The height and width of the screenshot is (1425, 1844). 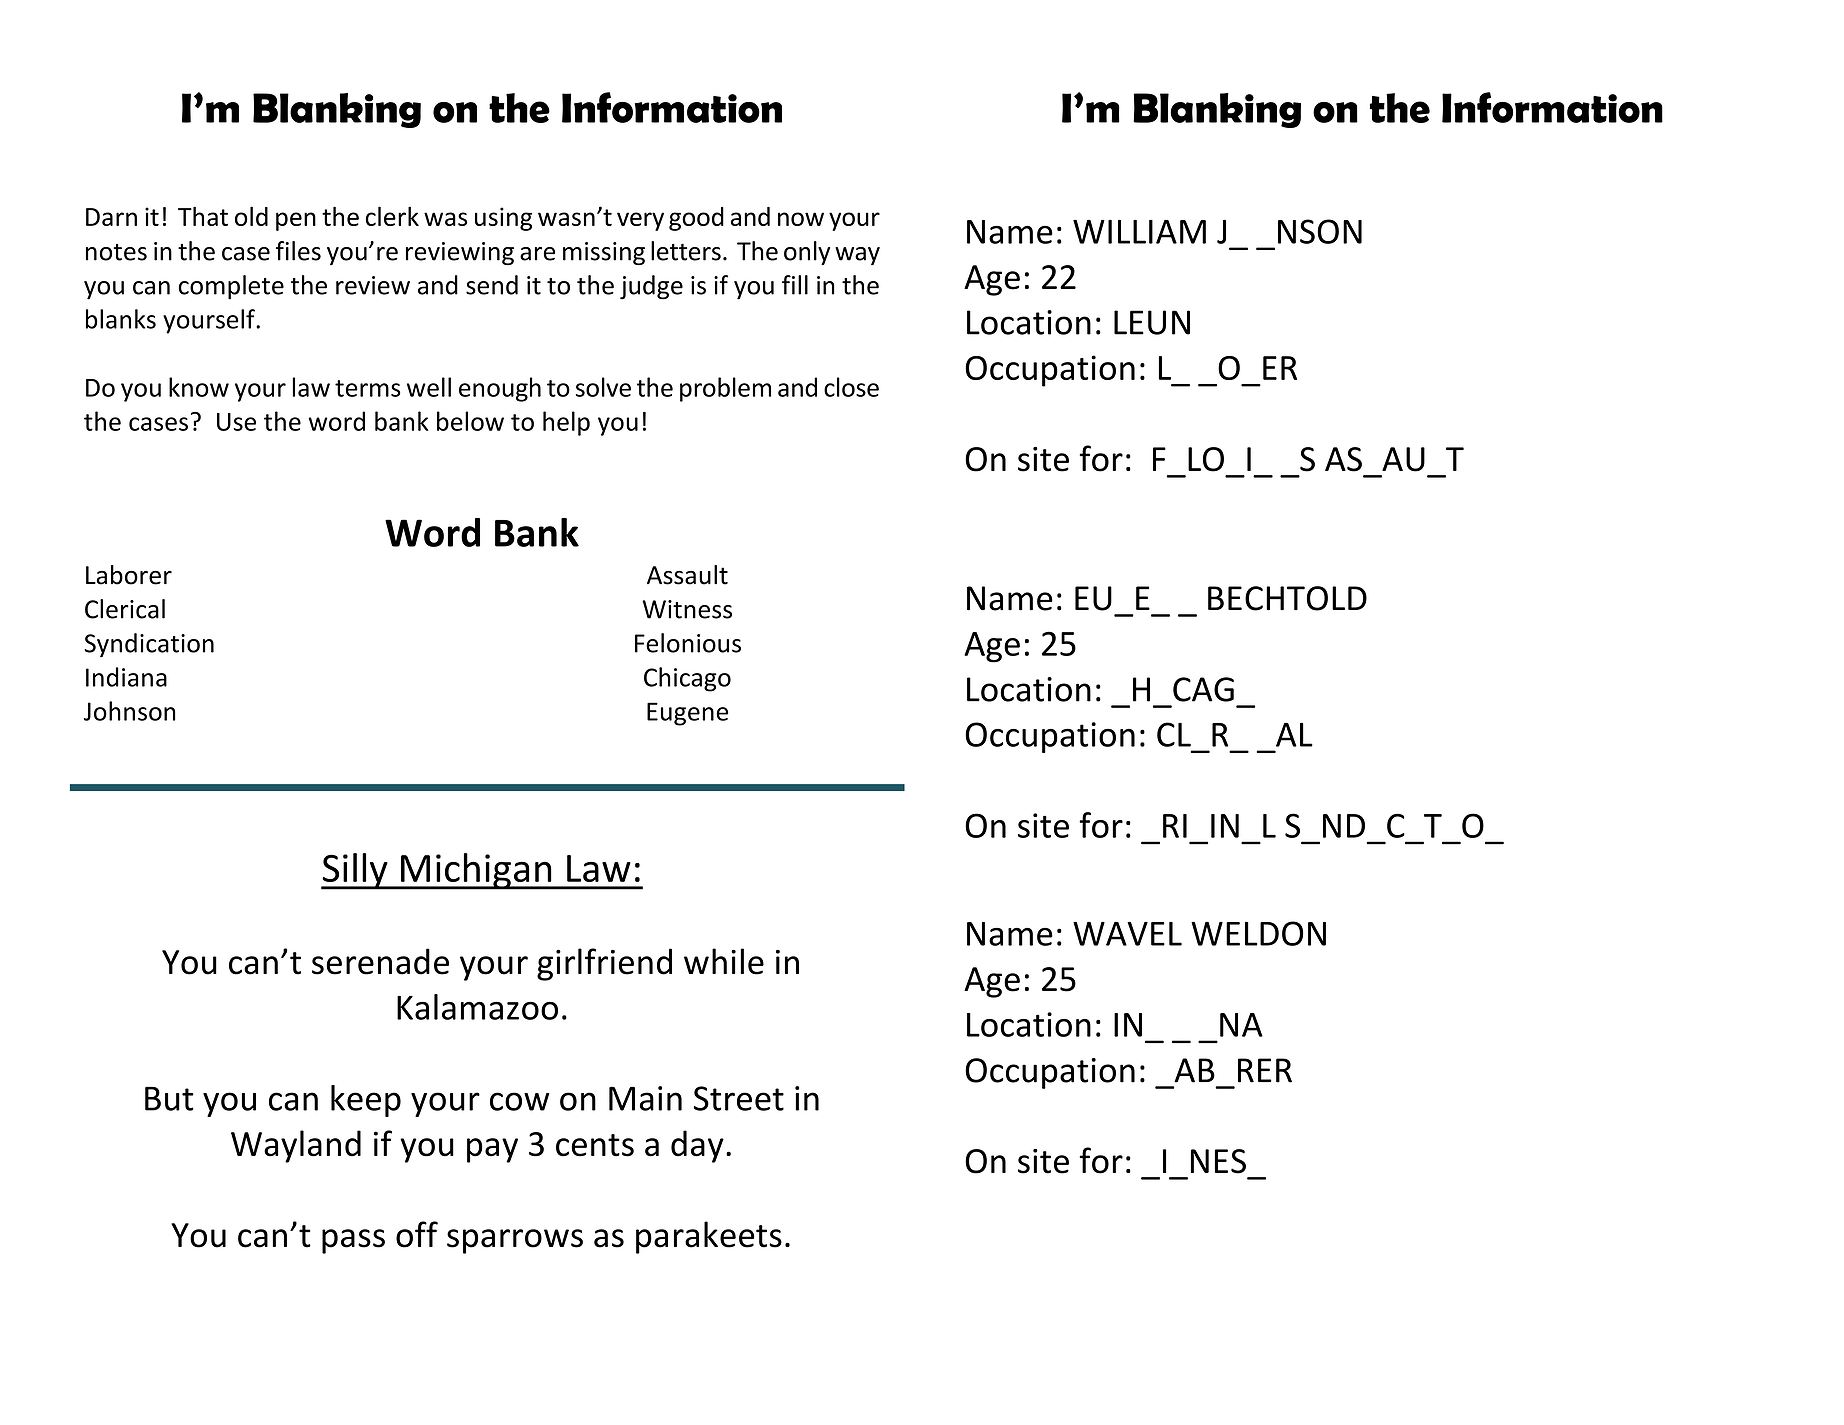 I want to click on Eugene, so click(x=687, y=714).
